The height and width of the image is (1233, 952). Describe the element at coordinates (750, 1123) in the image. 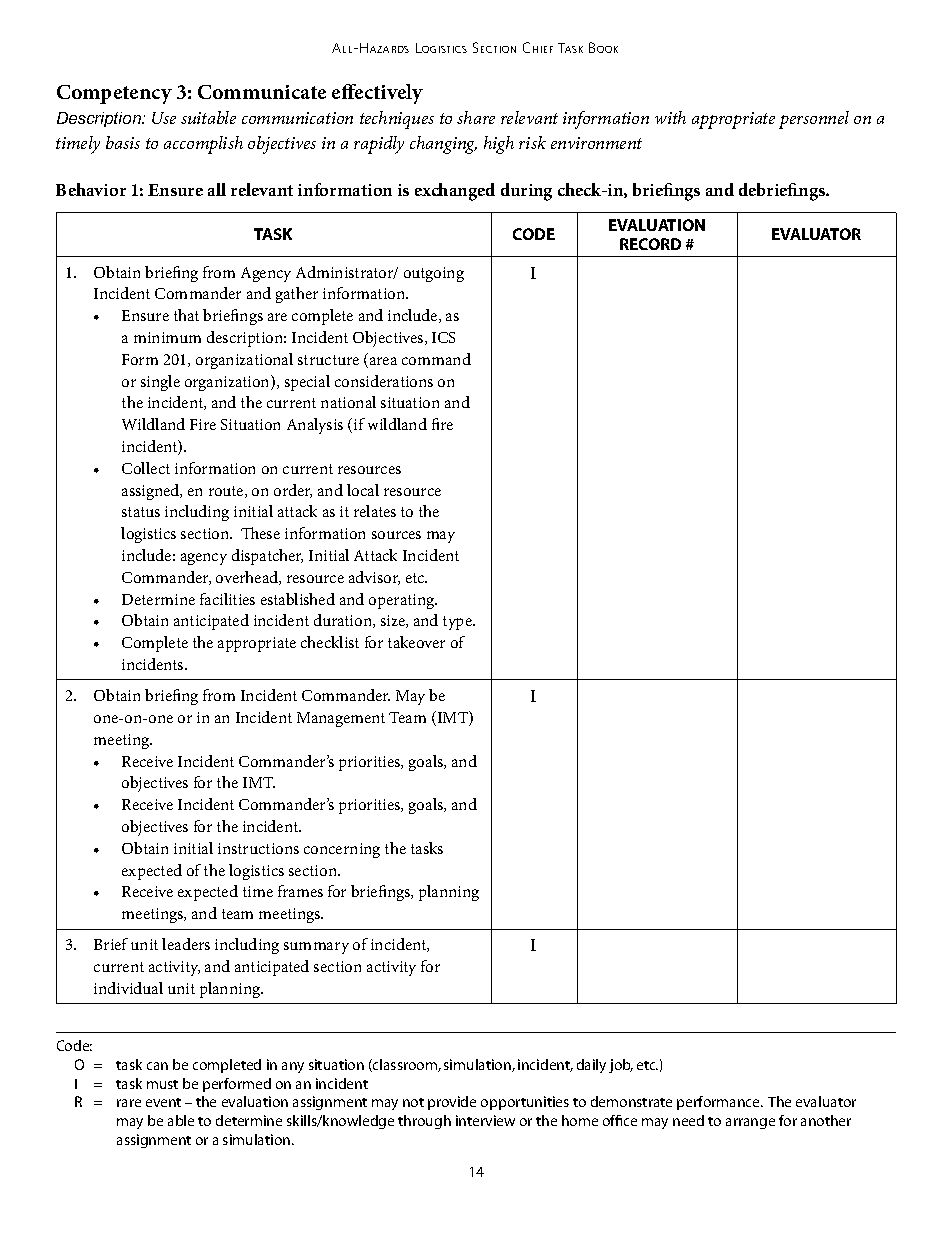

I see `arrange` at that location.
